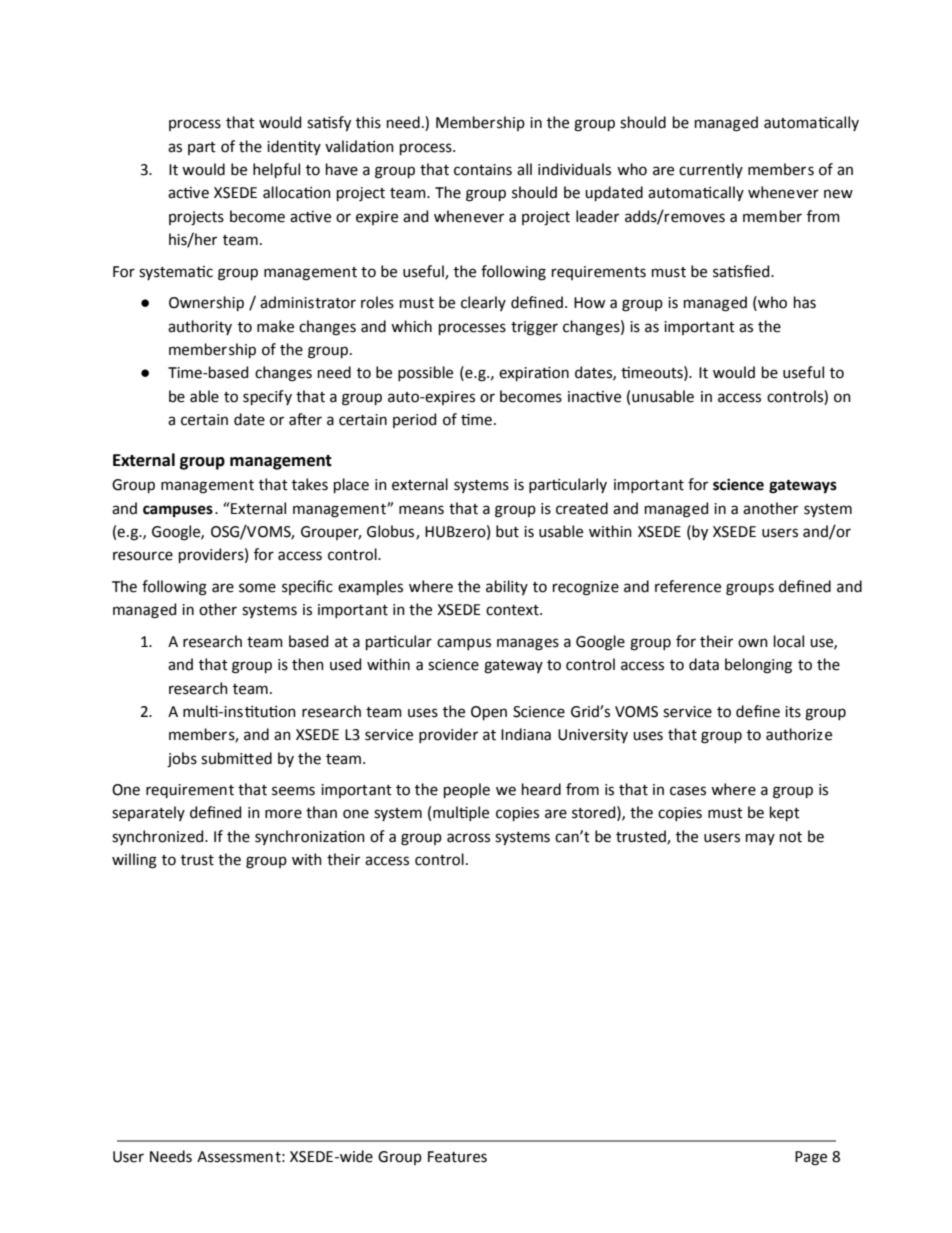 This screenshot has width=952, height=1233. I want to click on manages, so click(528, 644).
